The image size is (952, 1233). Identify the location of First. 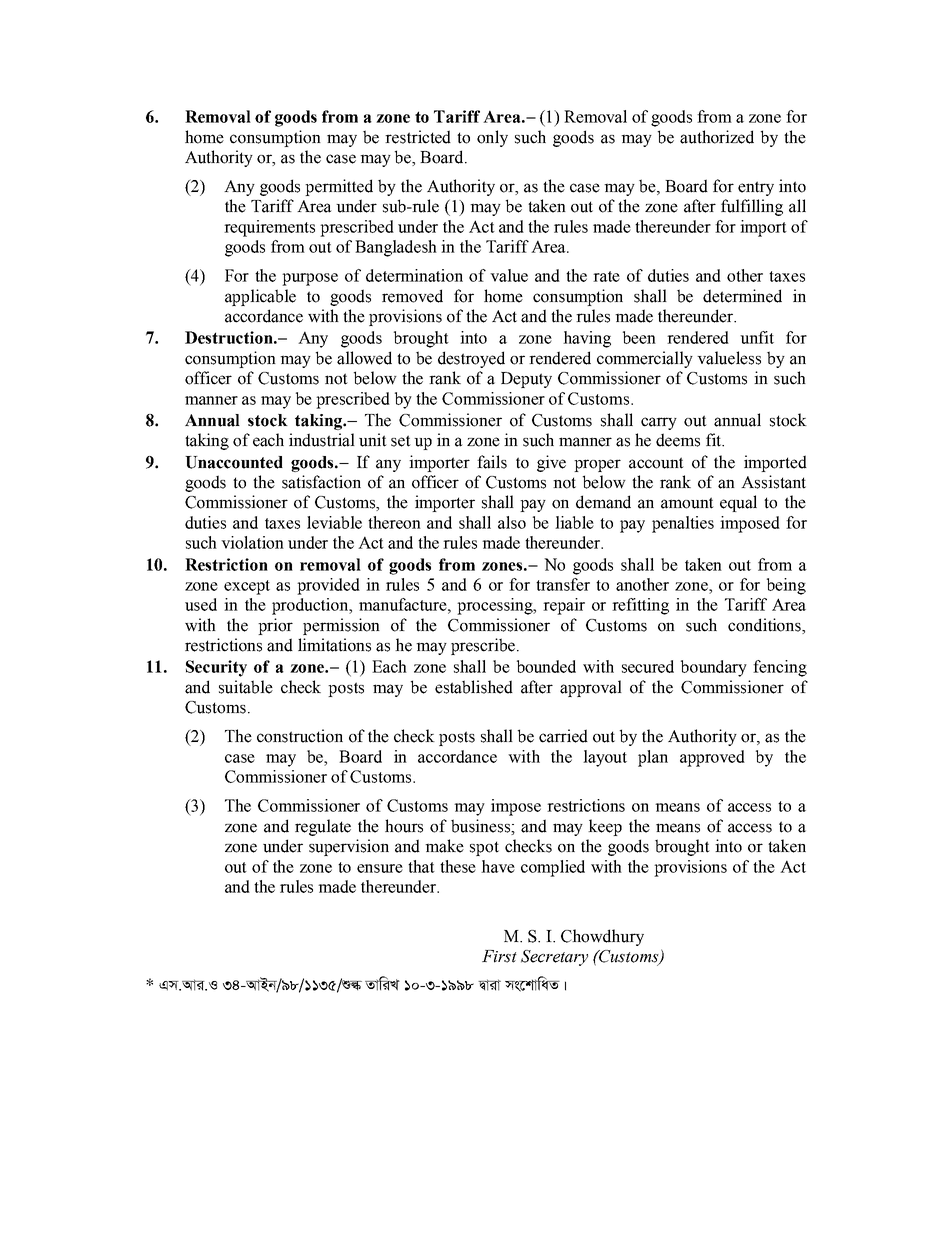
(499, 956).
